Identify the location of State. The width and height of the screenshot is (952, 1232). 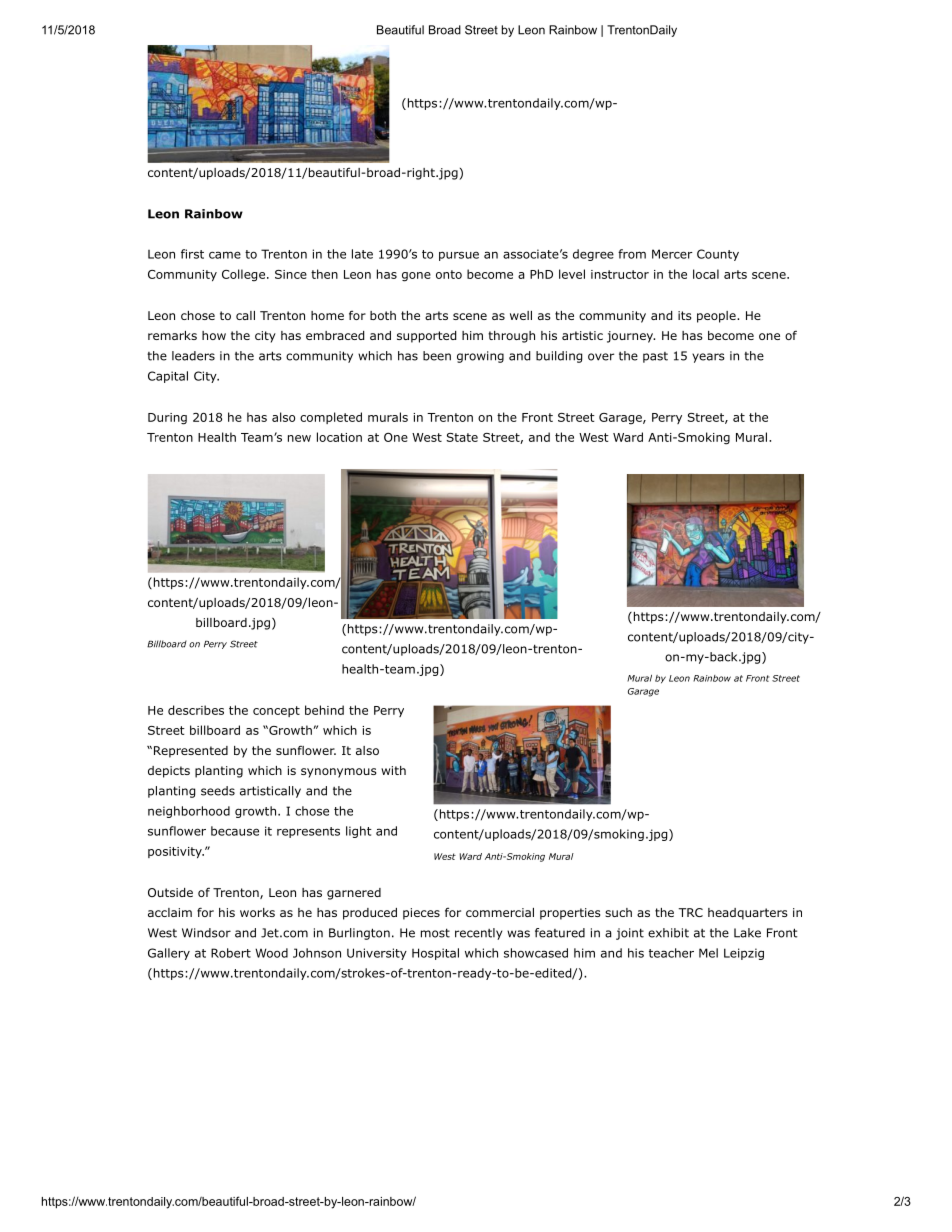
(462, 437).
